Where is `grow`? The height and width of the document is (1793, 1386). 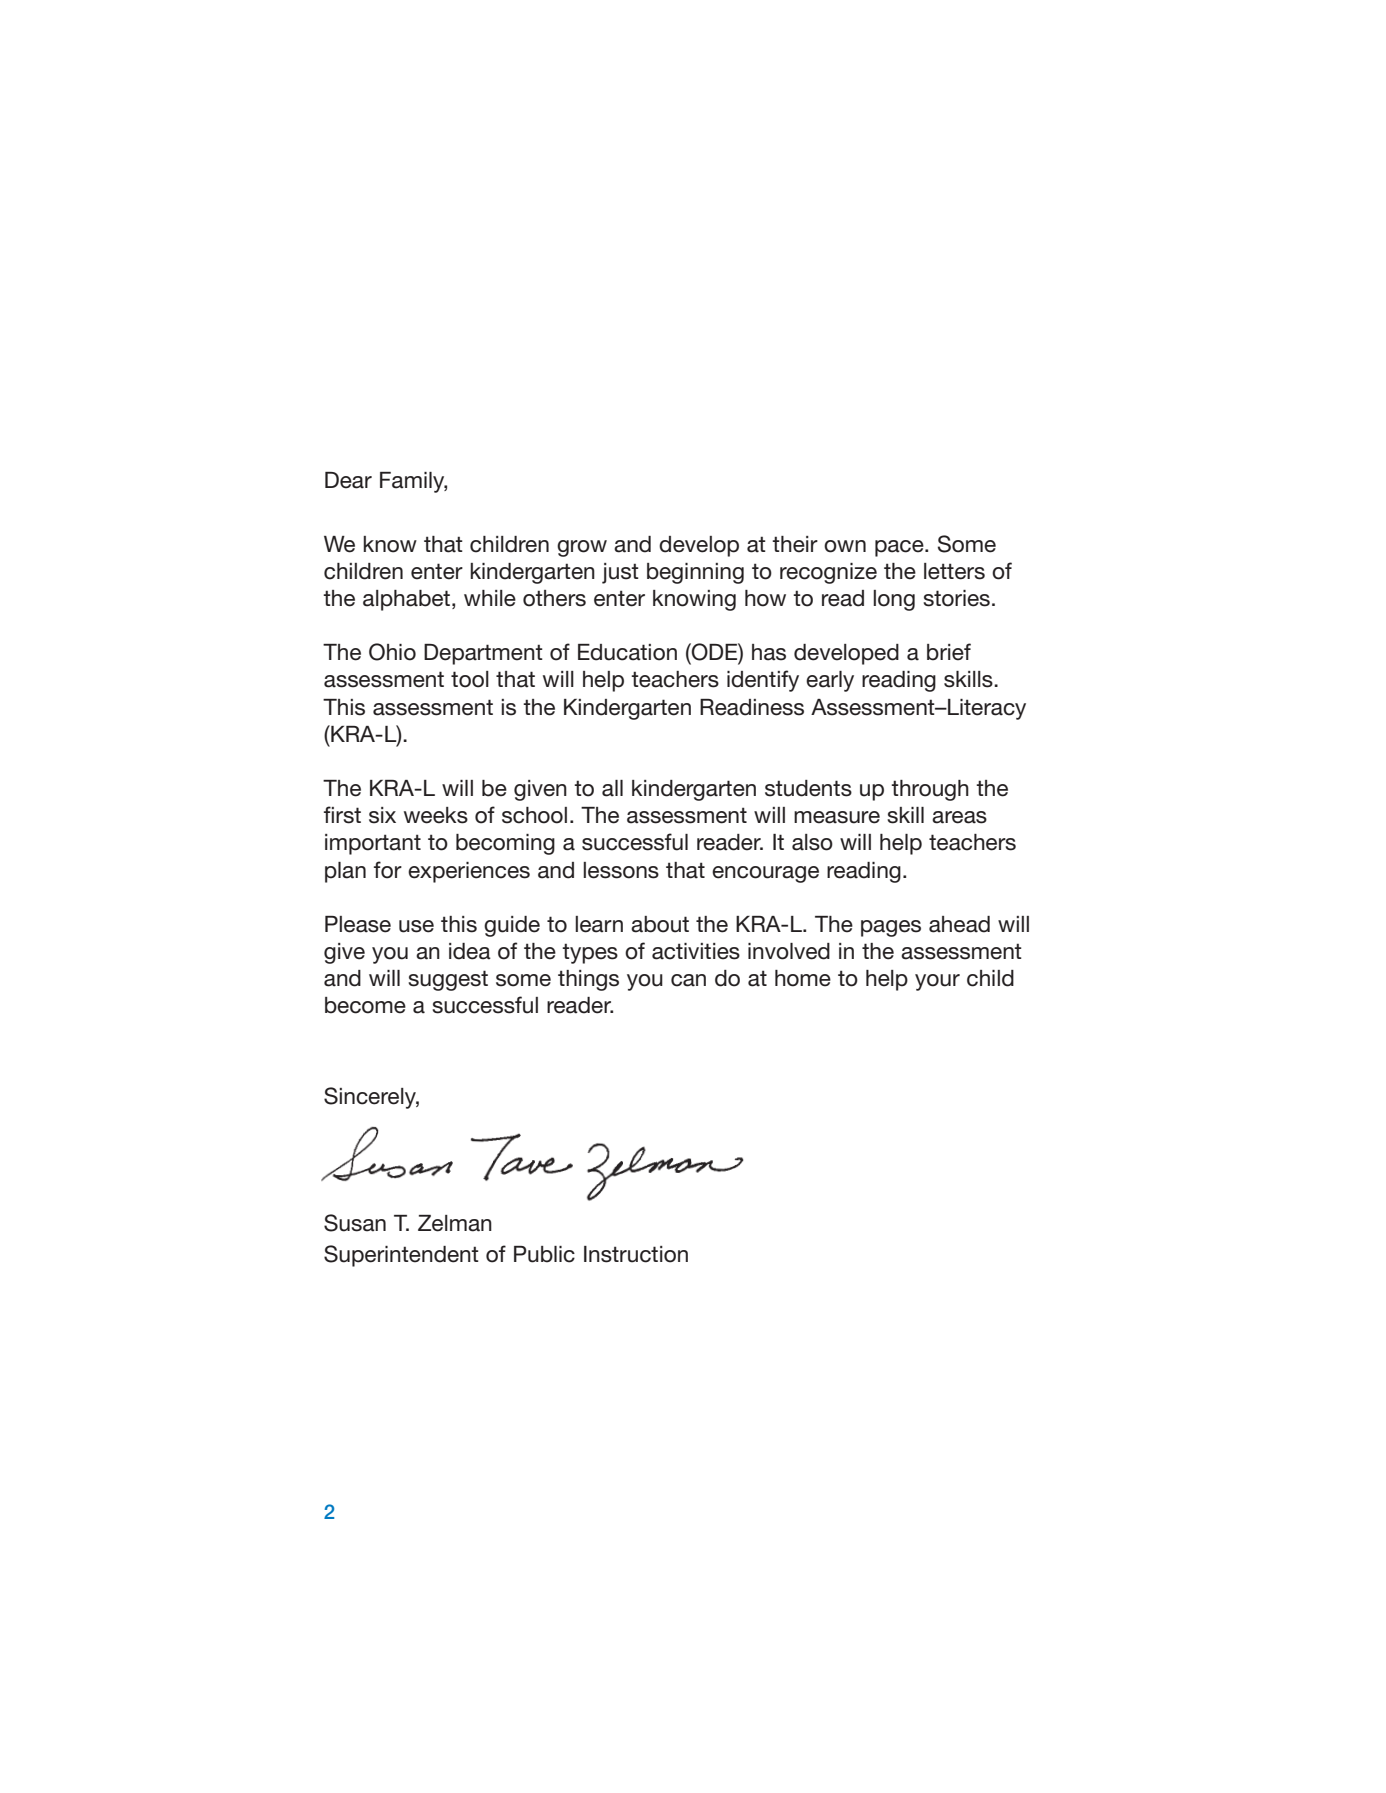 grow is located at coordinates (582, 548).
